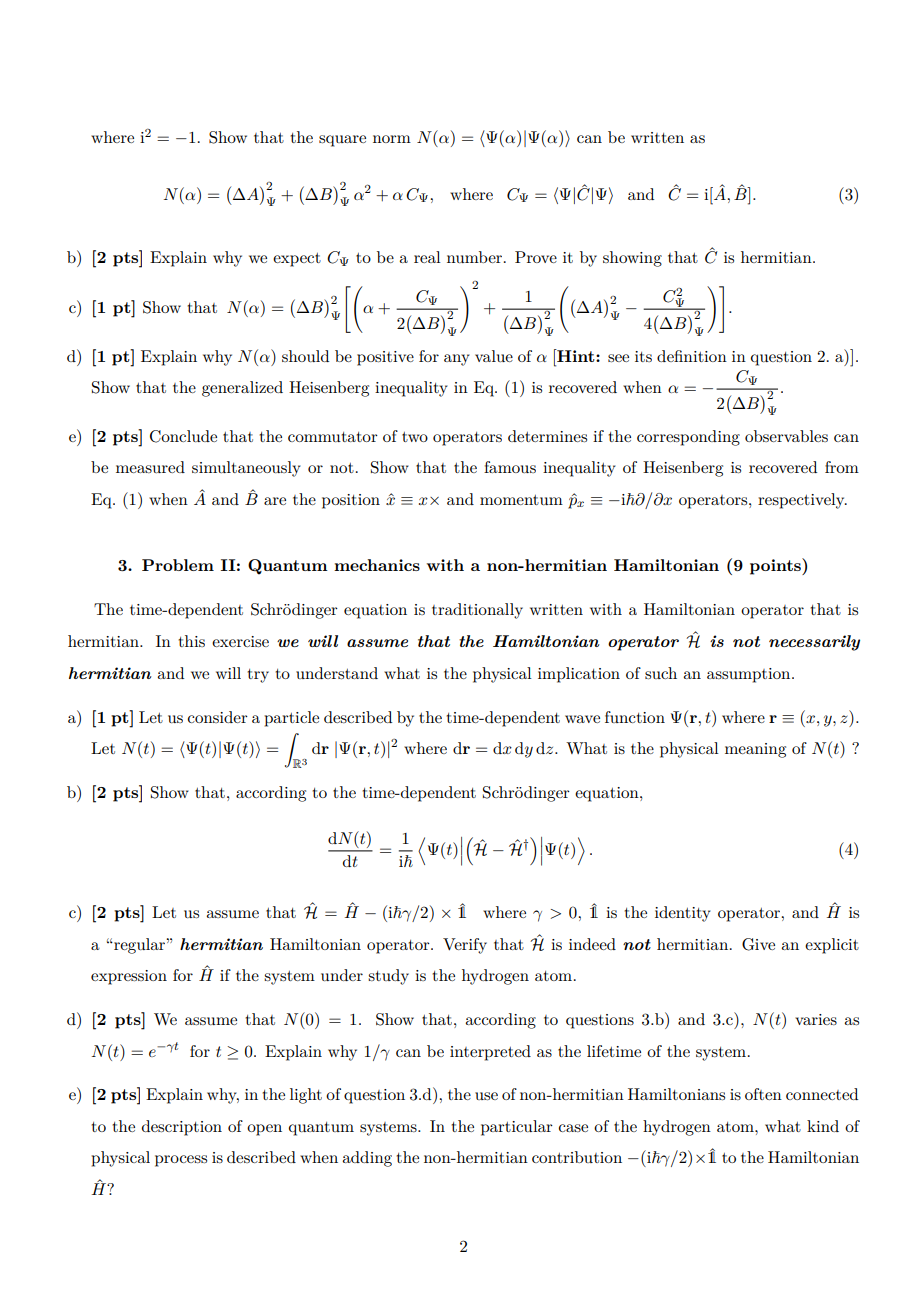 The width and height of the image is (924, 1308). Describe the element at coordinates (218, 717) in the image. I see `consider` at that location.
